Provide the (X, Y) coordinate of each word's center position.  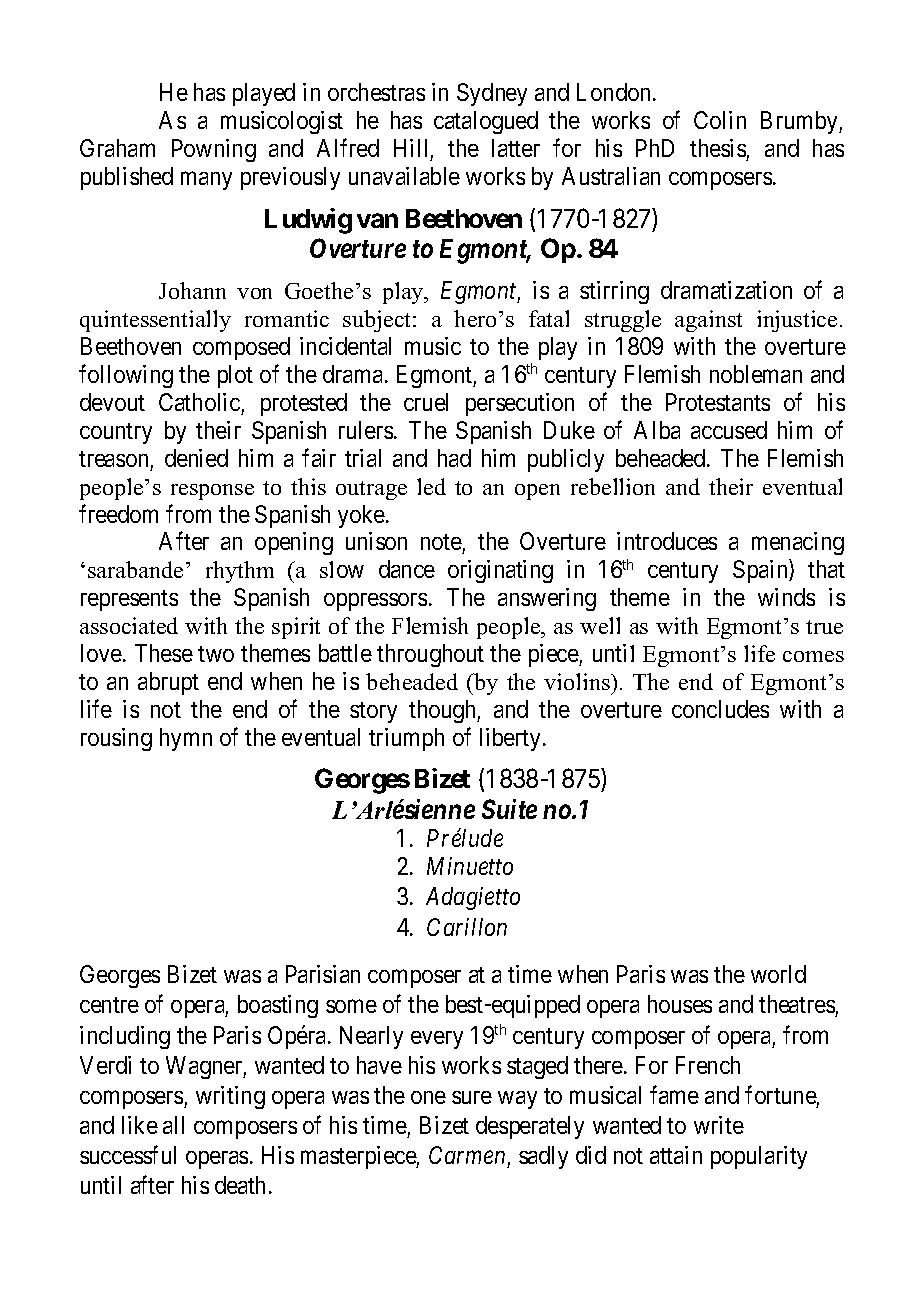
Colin (720, 120)
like (140, 1125)
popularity (759, 1157)
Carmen (467, 1155)
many (206, 181)
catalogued (486, 122)
